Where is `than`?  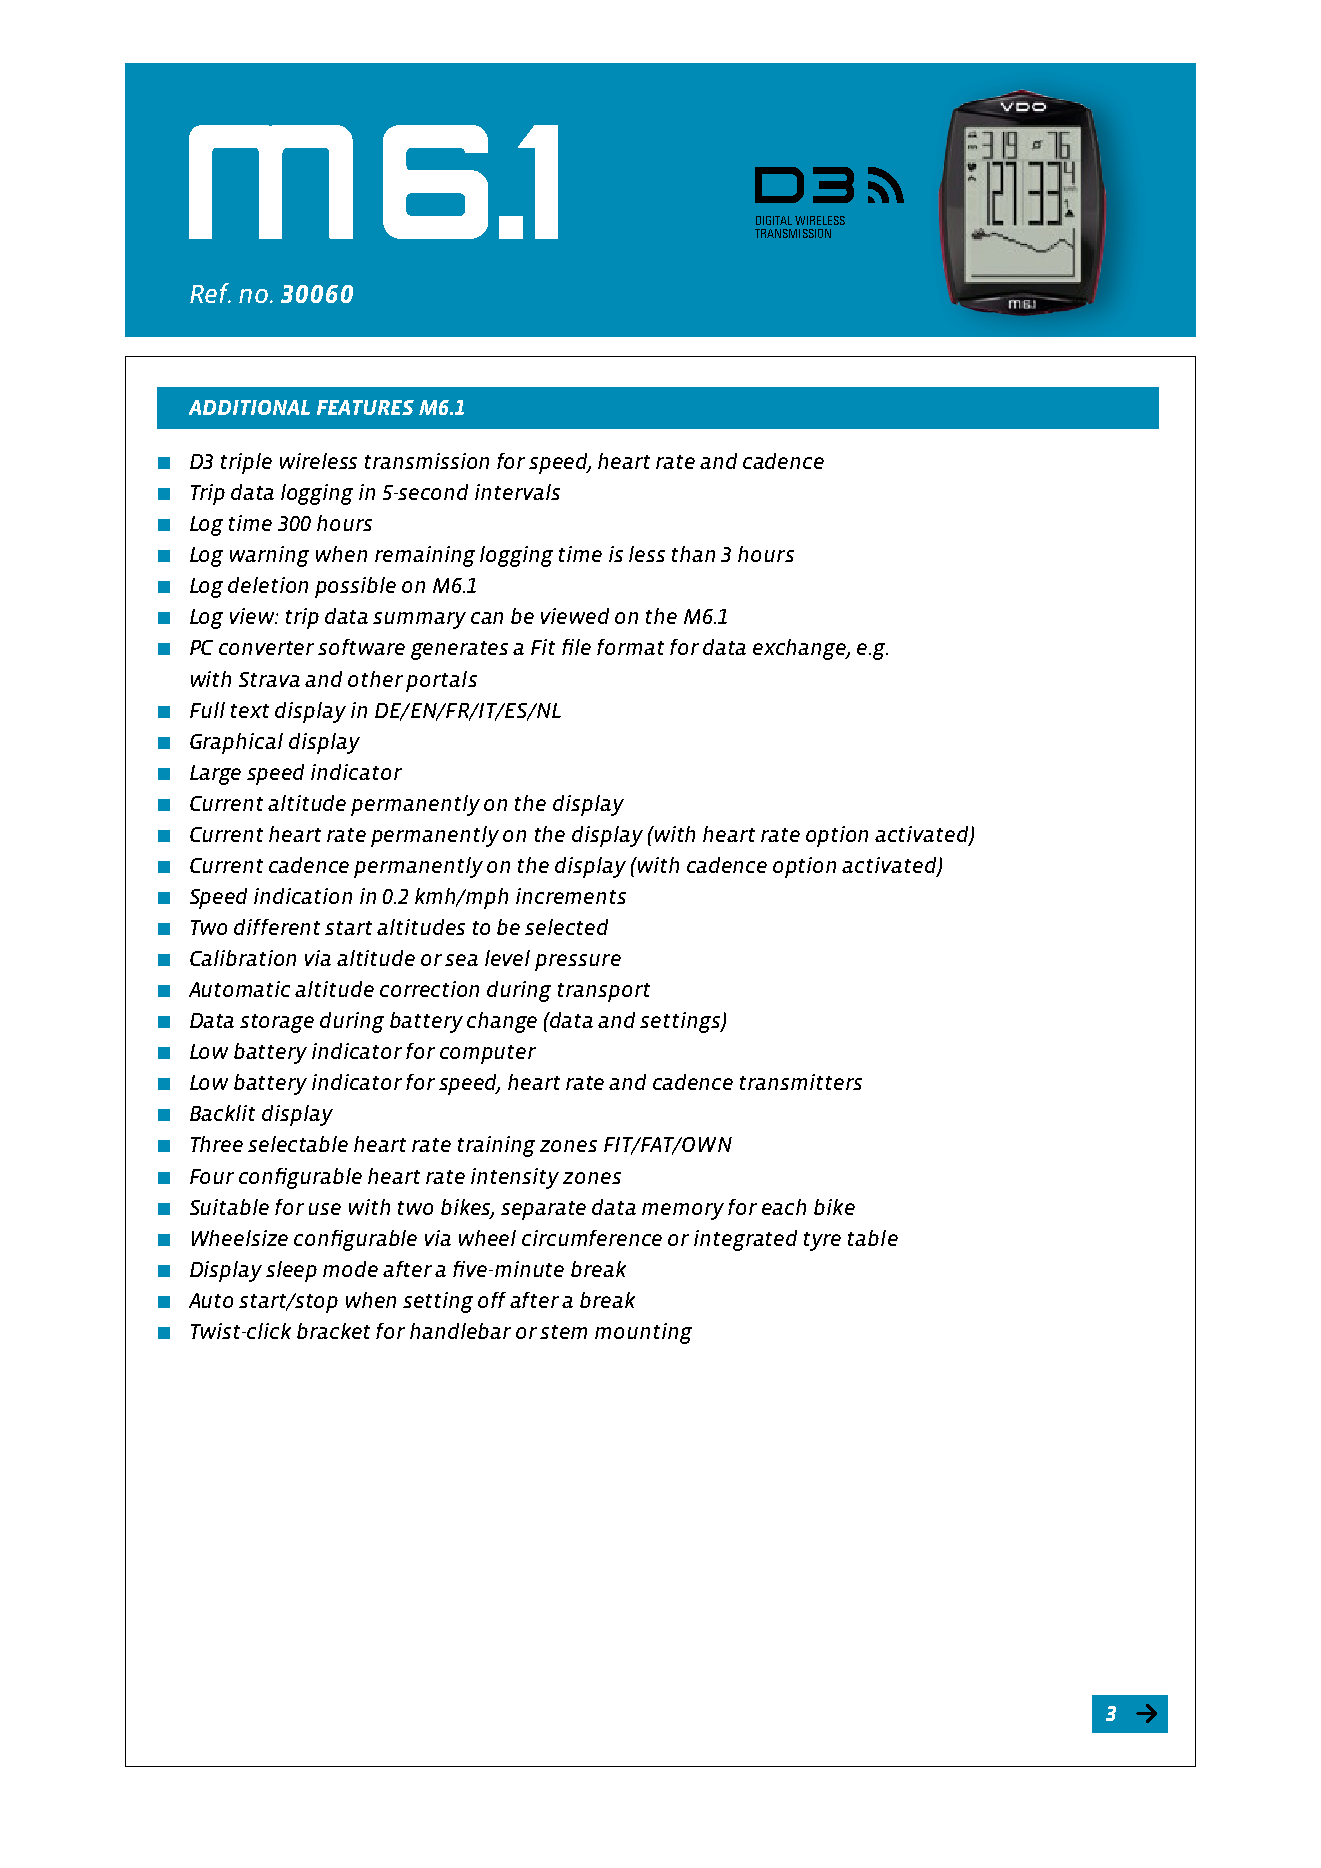
than is located at coordinates (693, 554).
